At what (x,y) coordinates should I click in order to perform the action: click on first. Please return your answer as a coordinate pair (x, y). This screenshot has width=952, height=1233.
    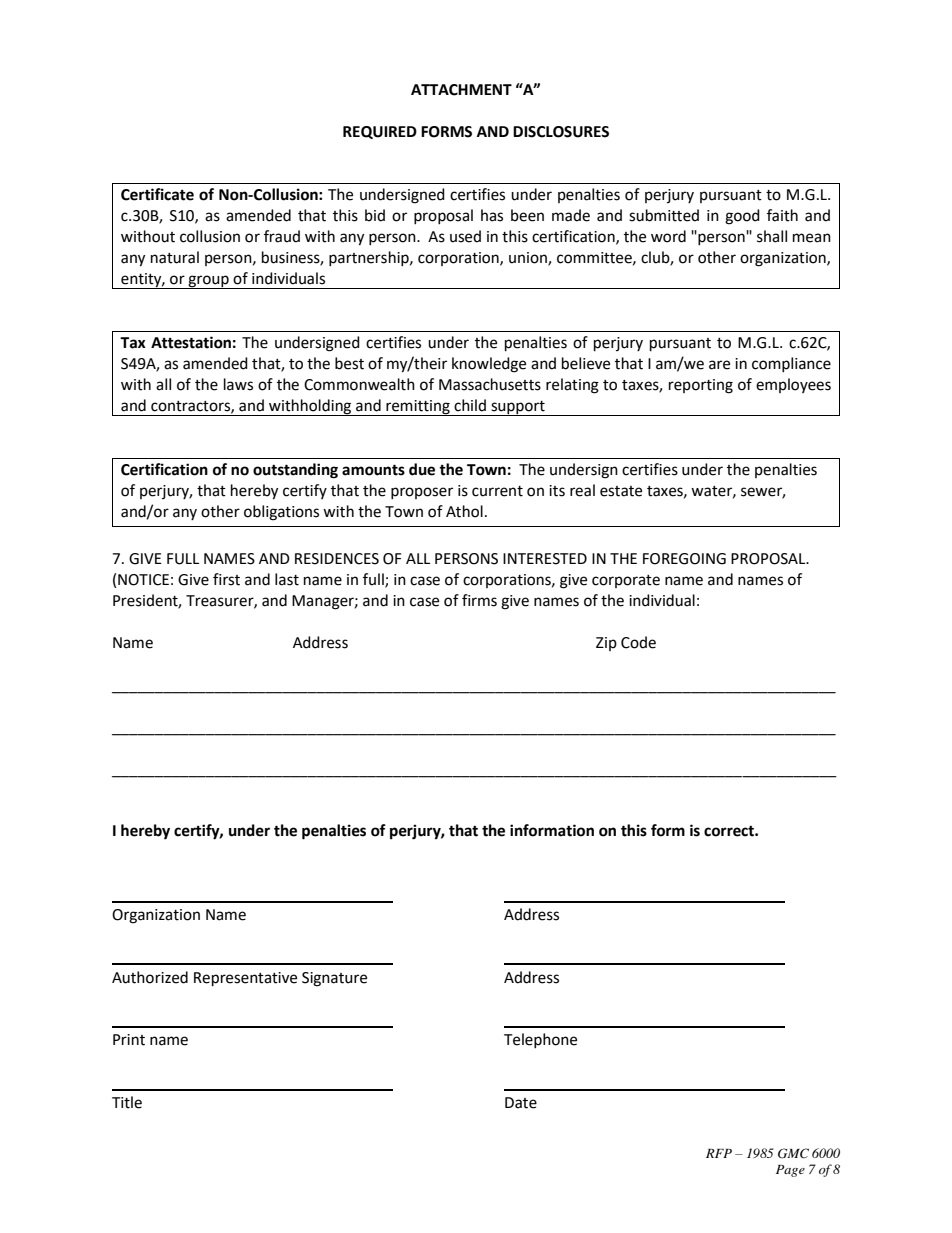
    Looking at the image, I should click on (226, 579).
